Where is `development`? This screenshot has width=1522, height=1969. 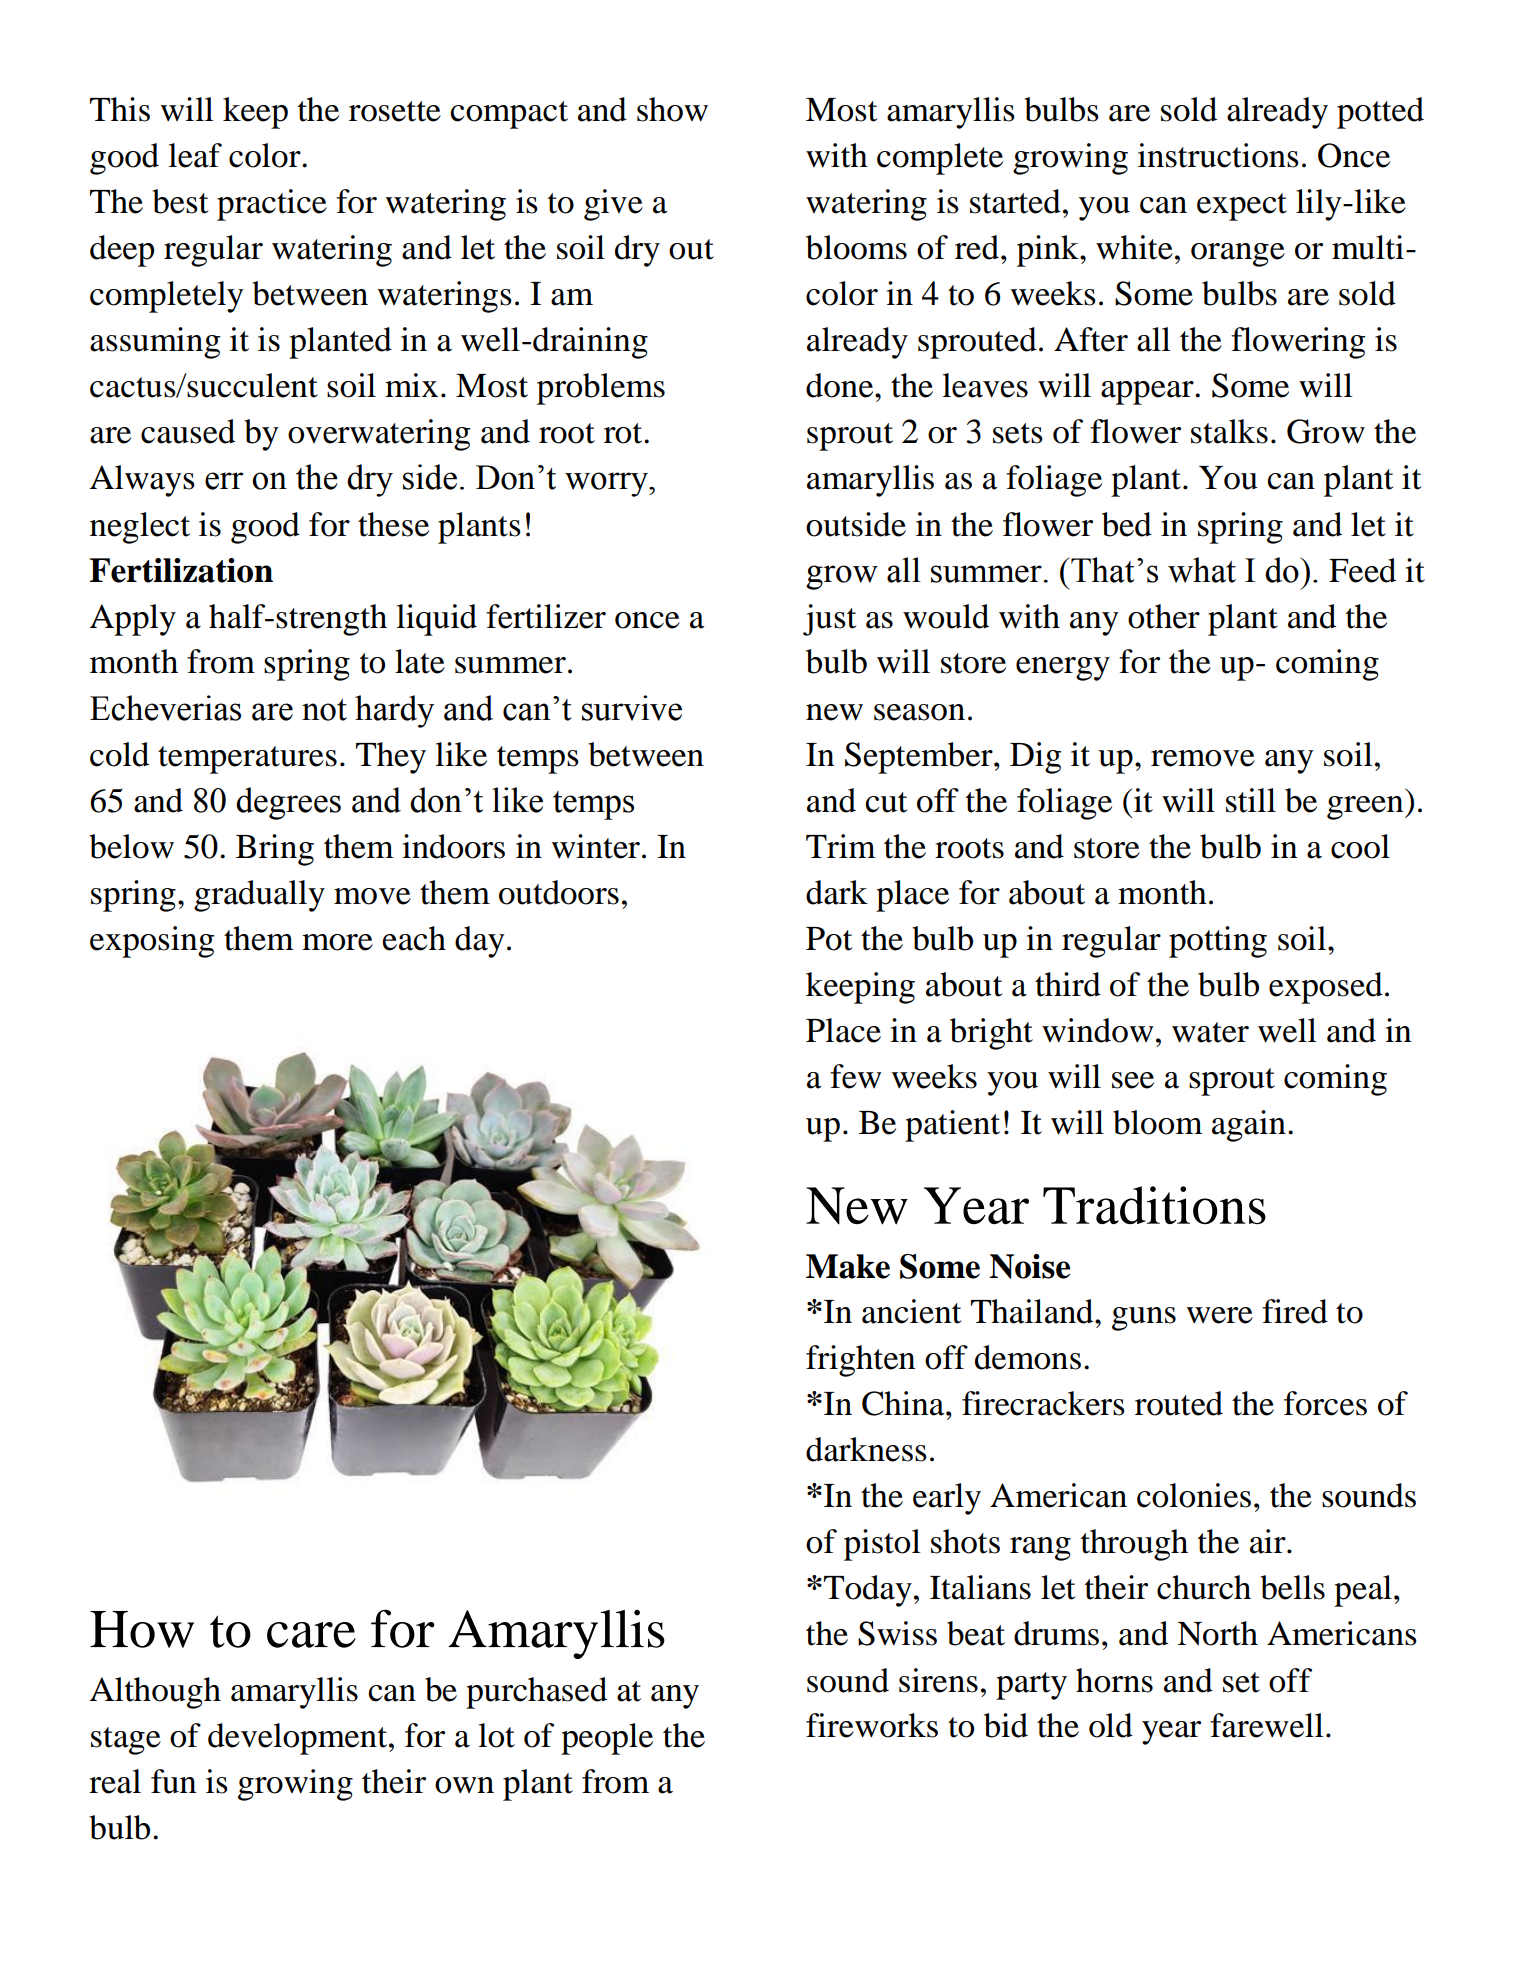
development is located at coordinates (299, 1739).
